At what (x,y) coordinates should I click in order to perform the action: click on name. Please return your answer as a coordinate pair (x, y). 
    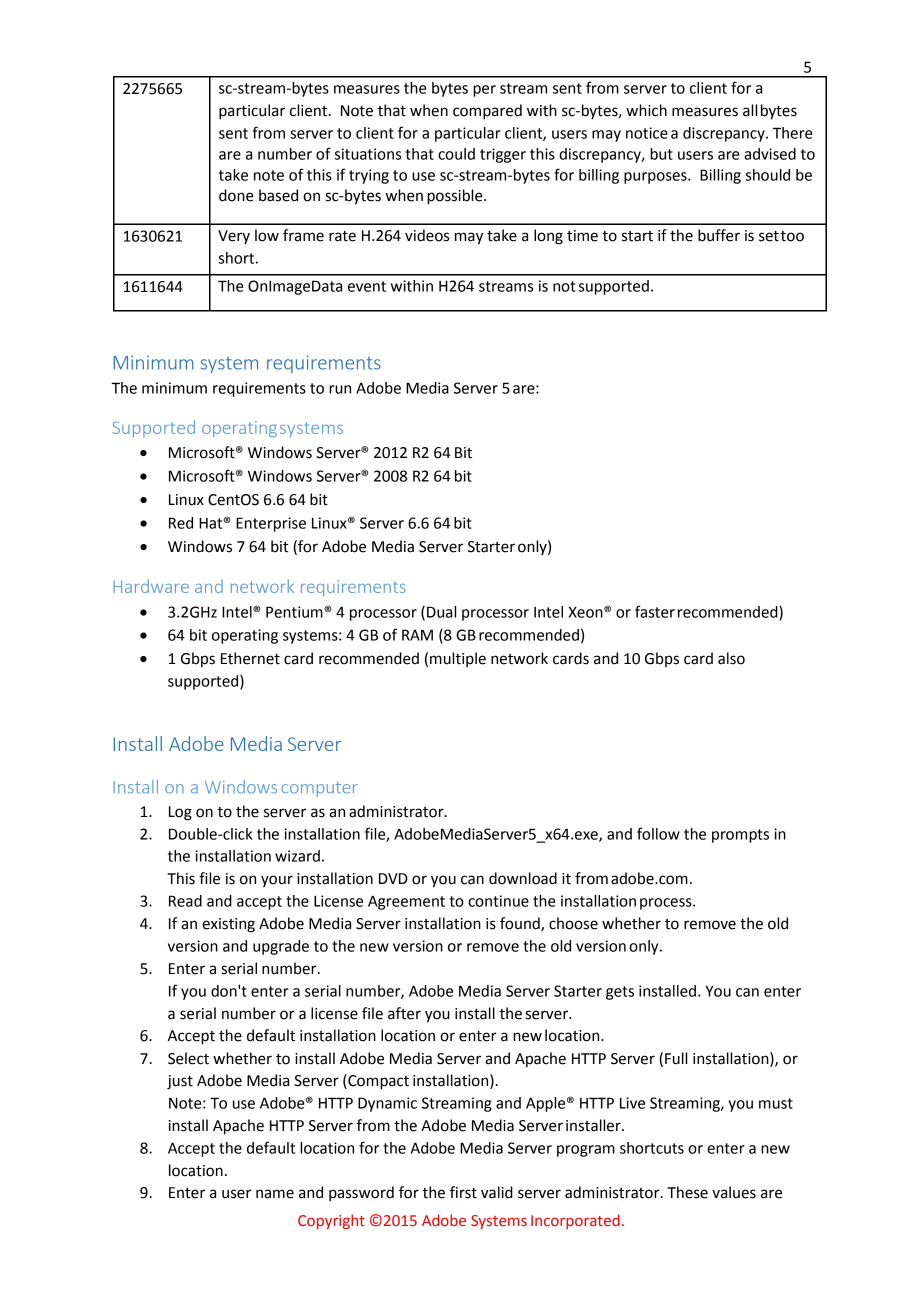
    Looking at the image, I should click on (275, 1194).
